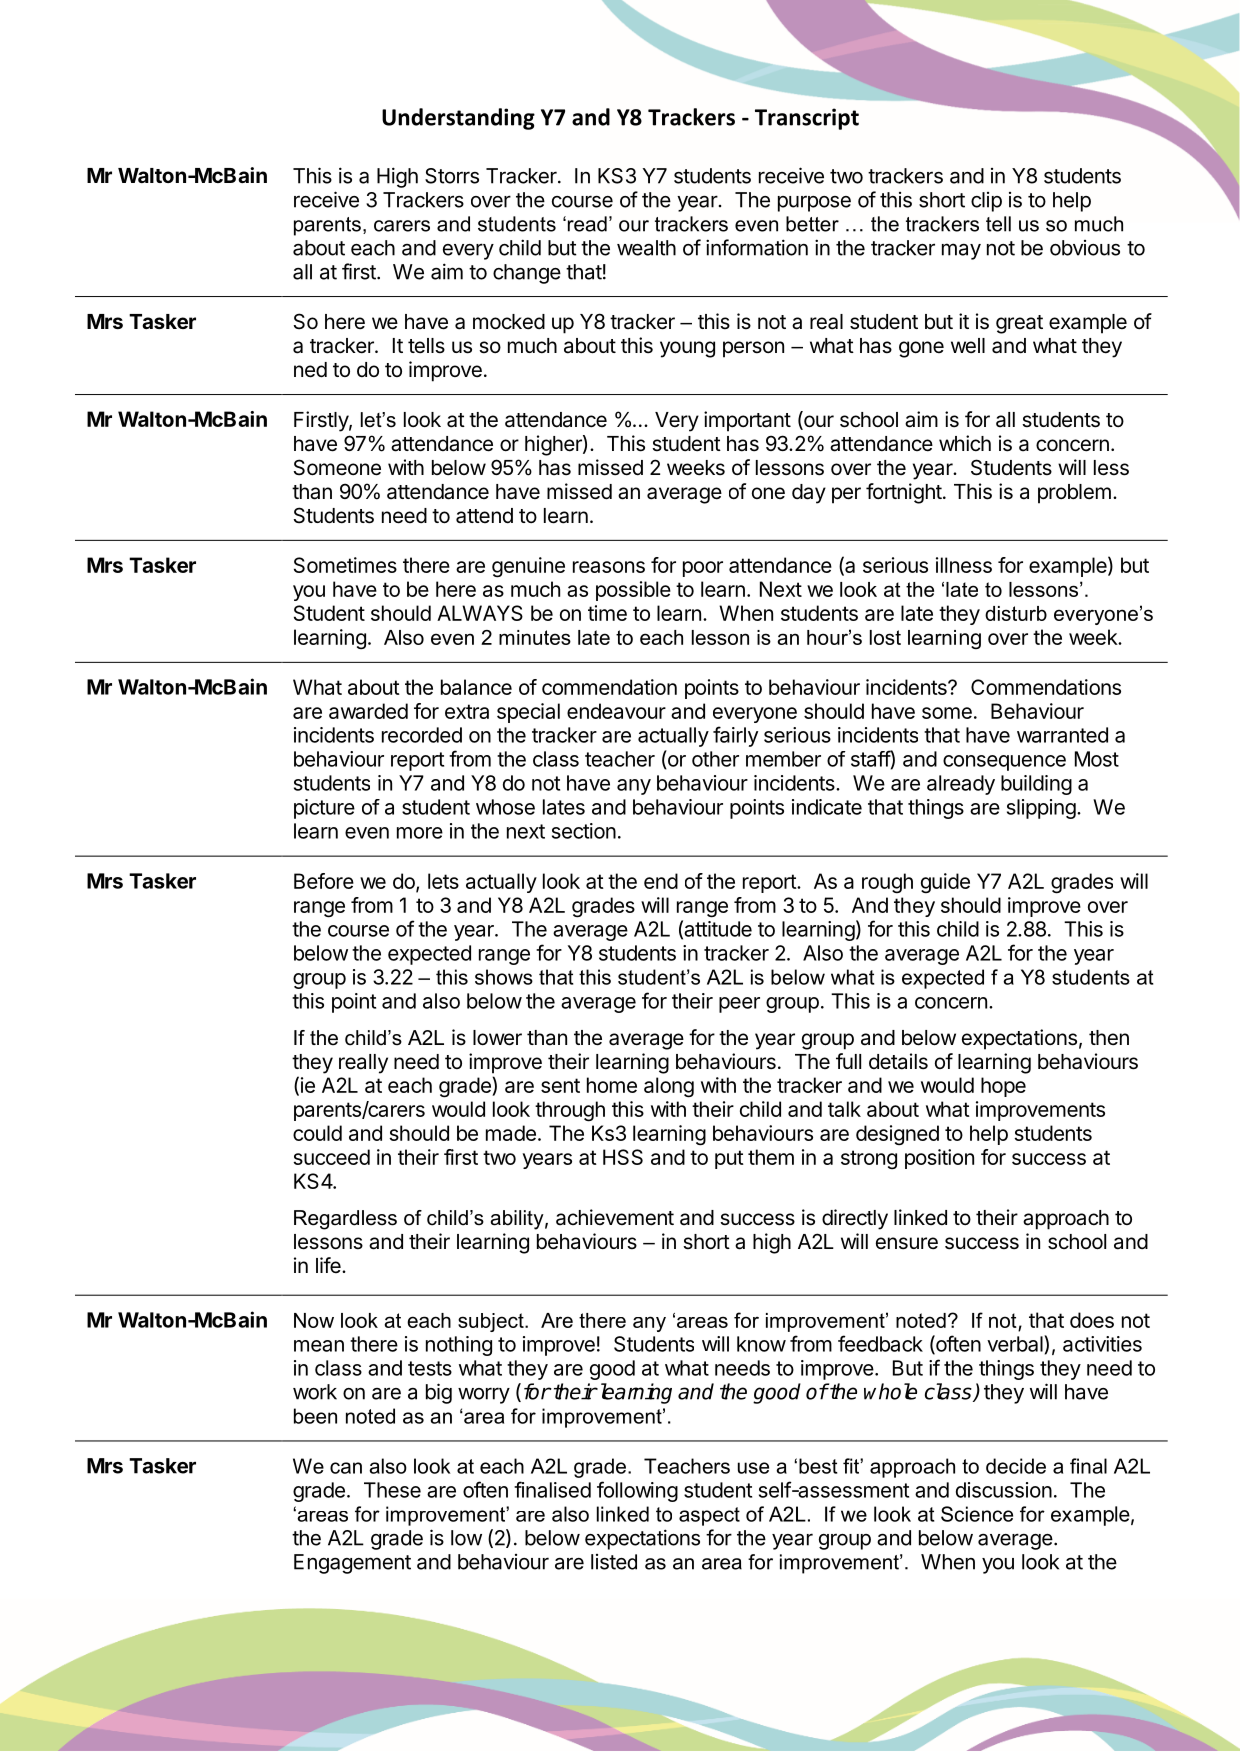 Image resolution: width=1240 pixels, height=1754 pixels. Describe the element at coordinates (392, 1490) in the document. I see `These` at that location.
